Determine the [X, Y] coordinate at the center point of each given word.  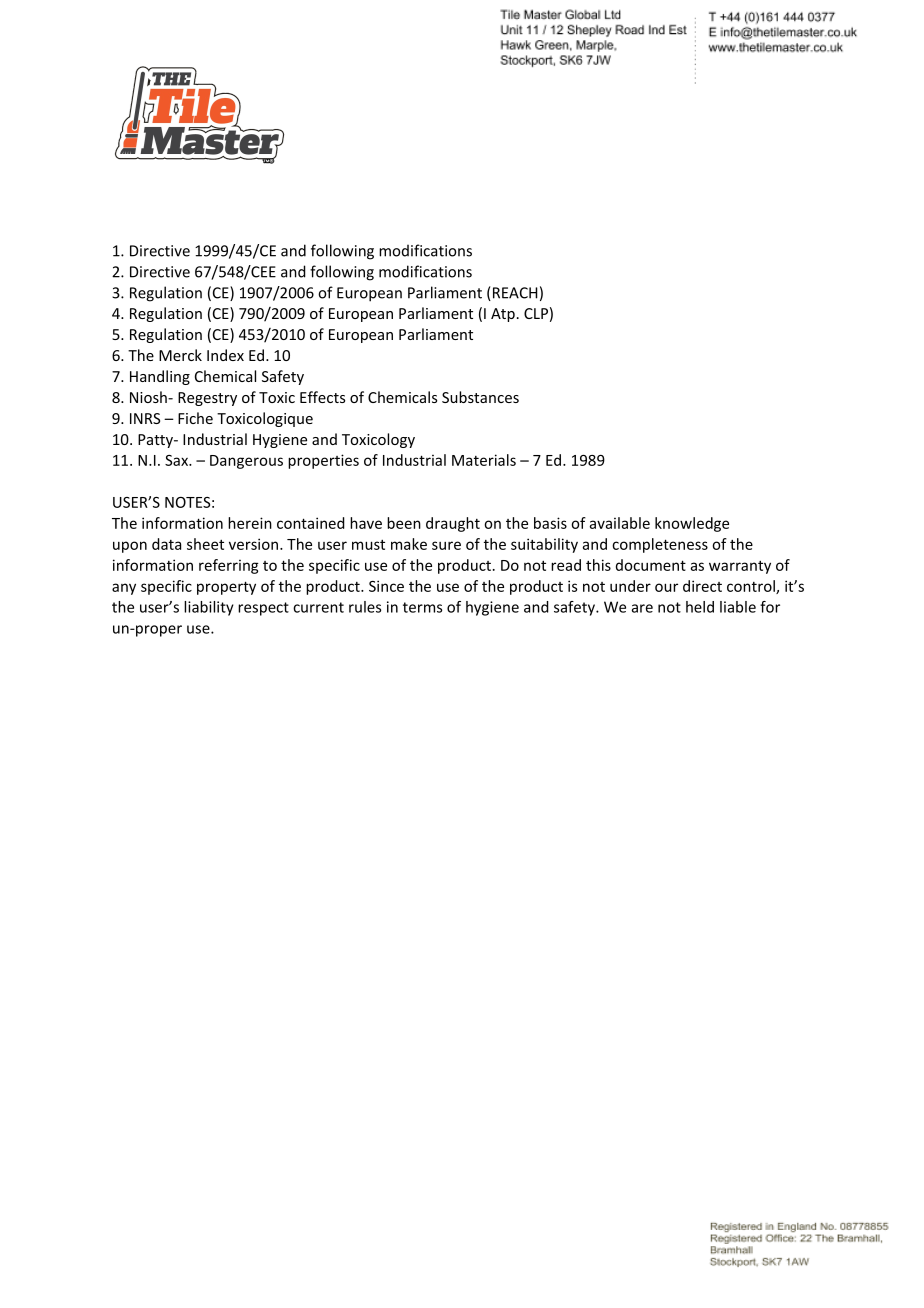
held [700, 607]
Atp [503, 315]
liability [209, 608]
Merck [180, 355]
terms [422, 607]
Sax [177, 460]
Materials [484, 460]
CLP [536, 313]
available [620, 523]
